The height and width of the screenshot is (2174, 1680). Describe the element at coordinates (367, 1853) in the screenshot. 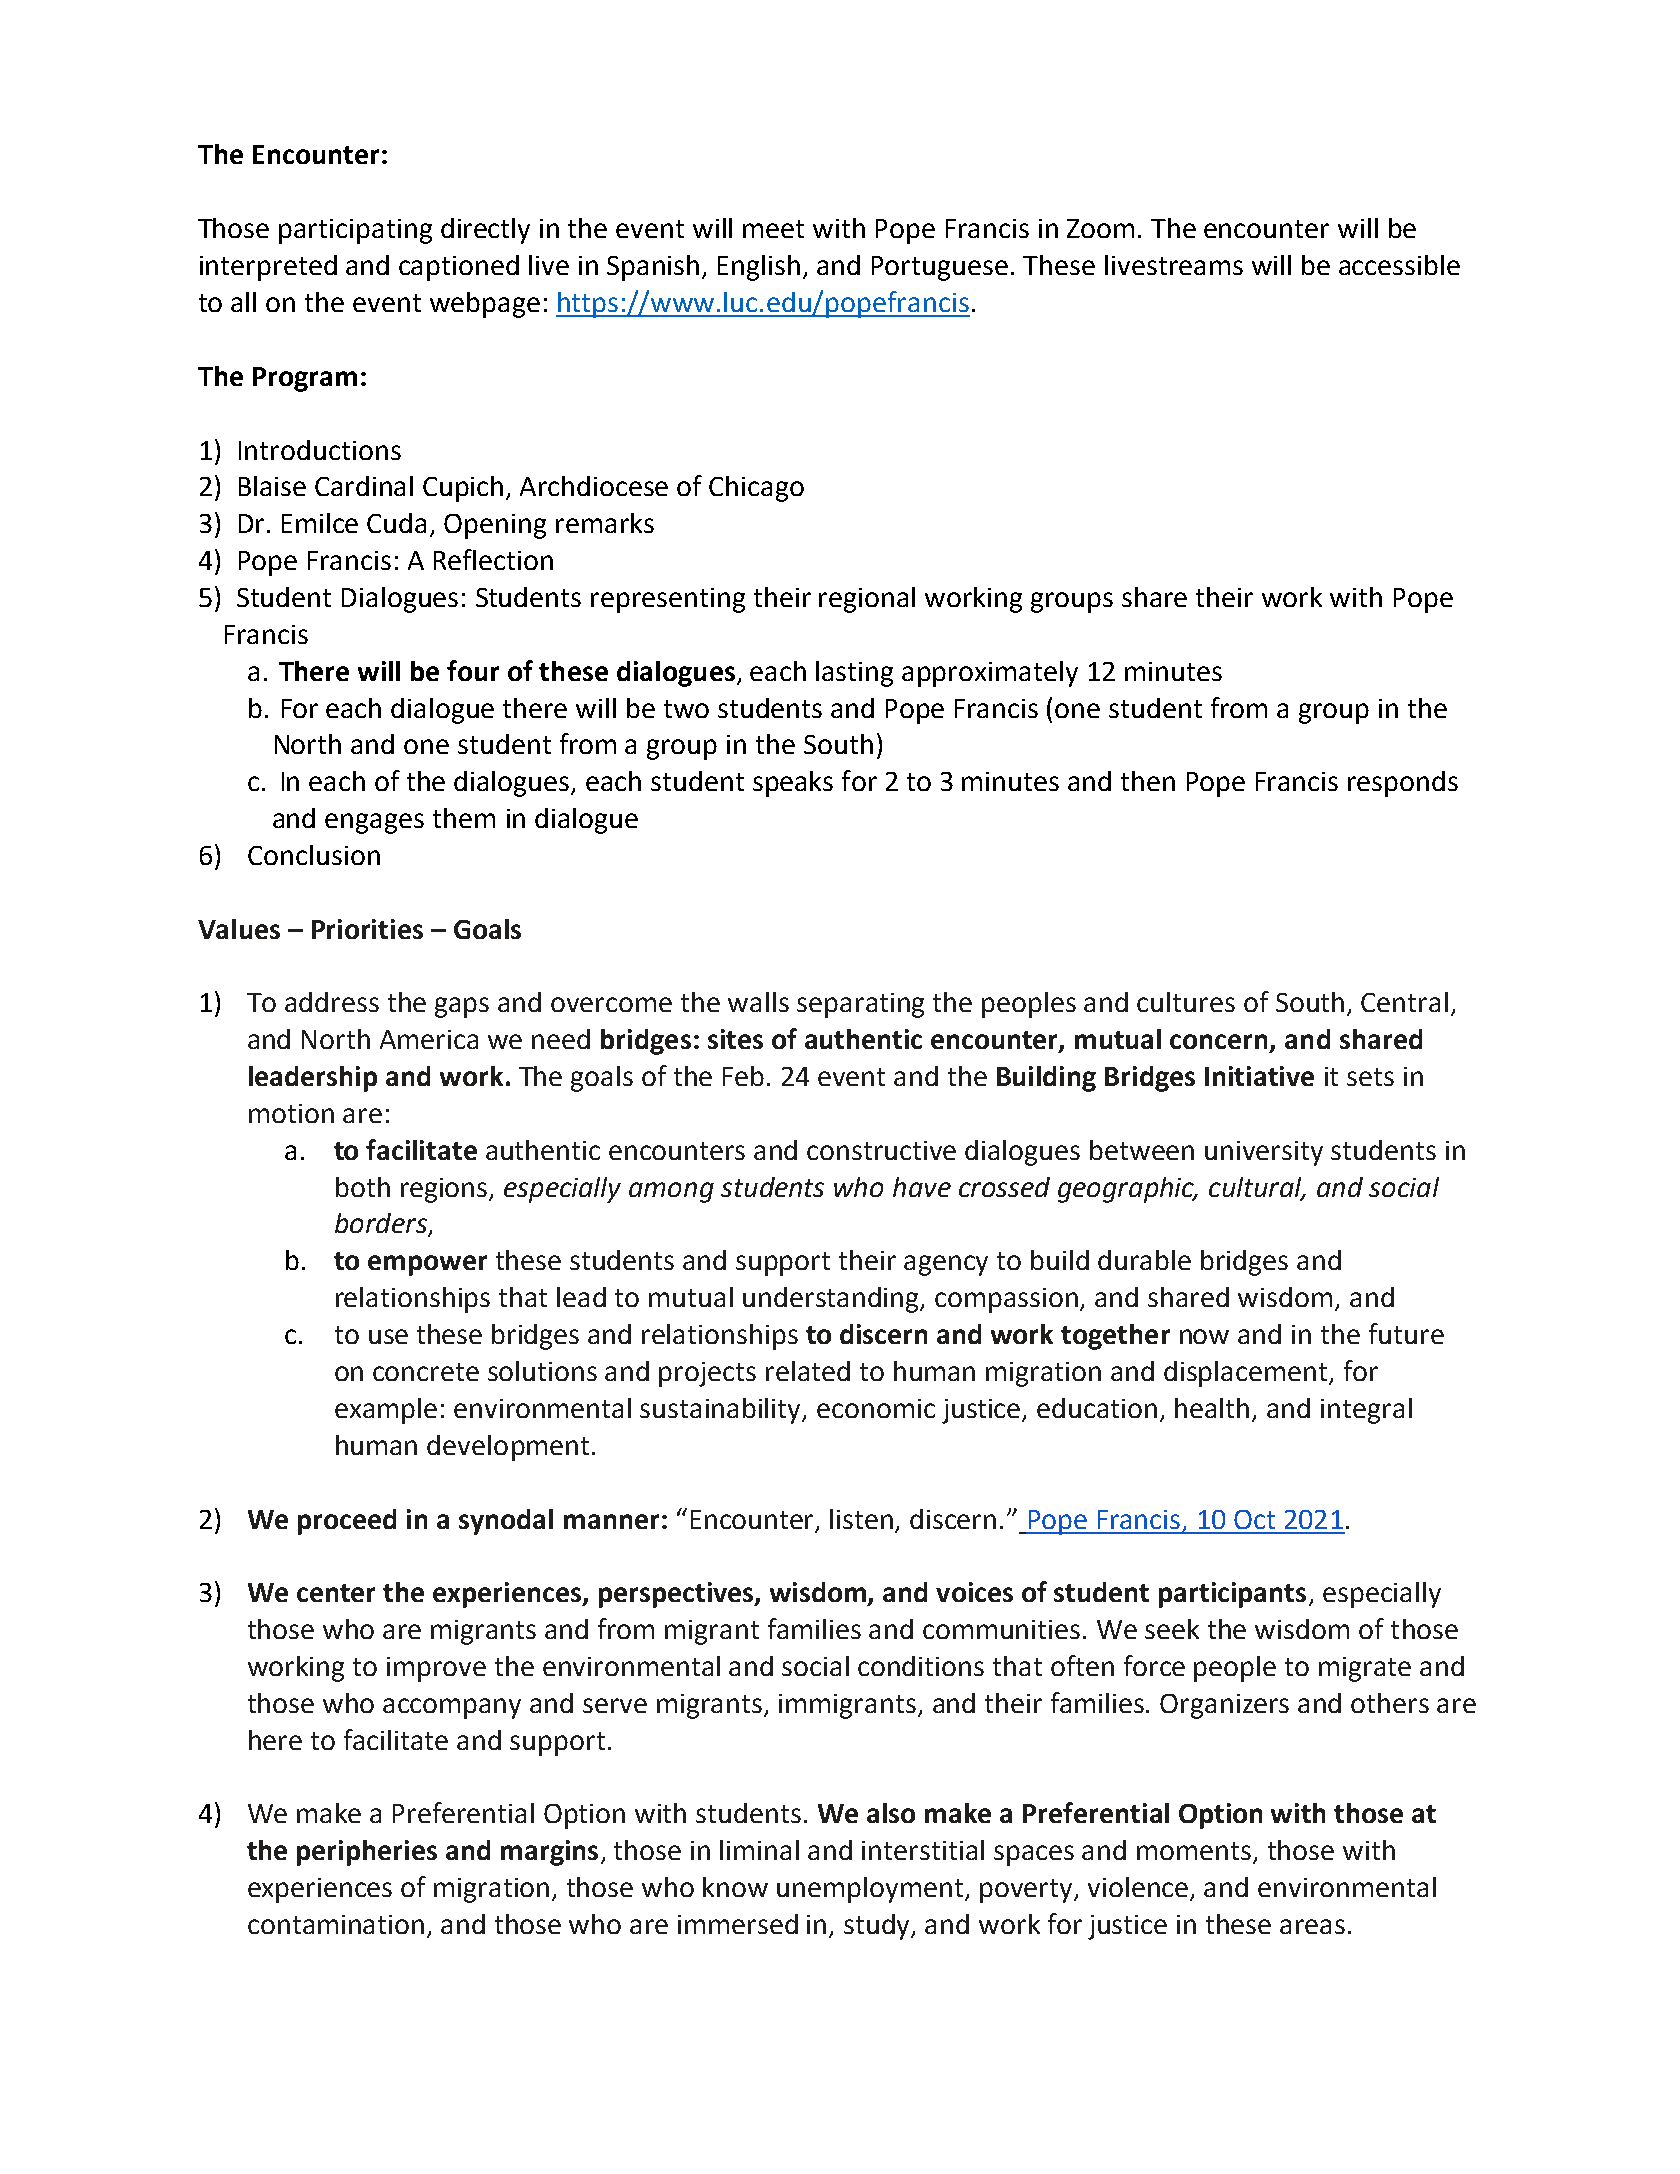

I see `peripheries` at that location.
